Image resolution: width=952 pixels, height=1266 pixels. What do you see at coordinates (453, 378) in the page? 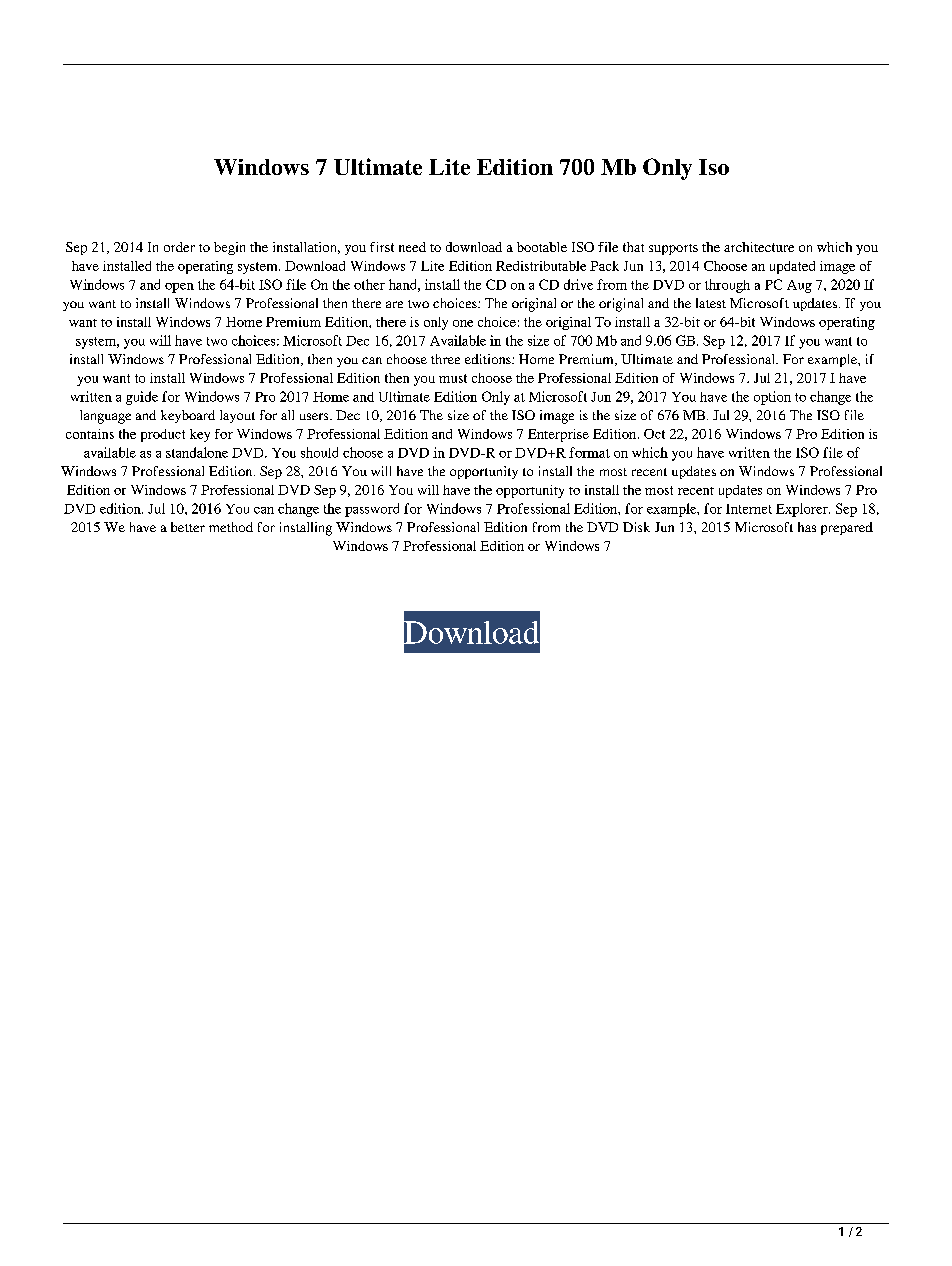
I see `must` at bounding box center [453, 378].
